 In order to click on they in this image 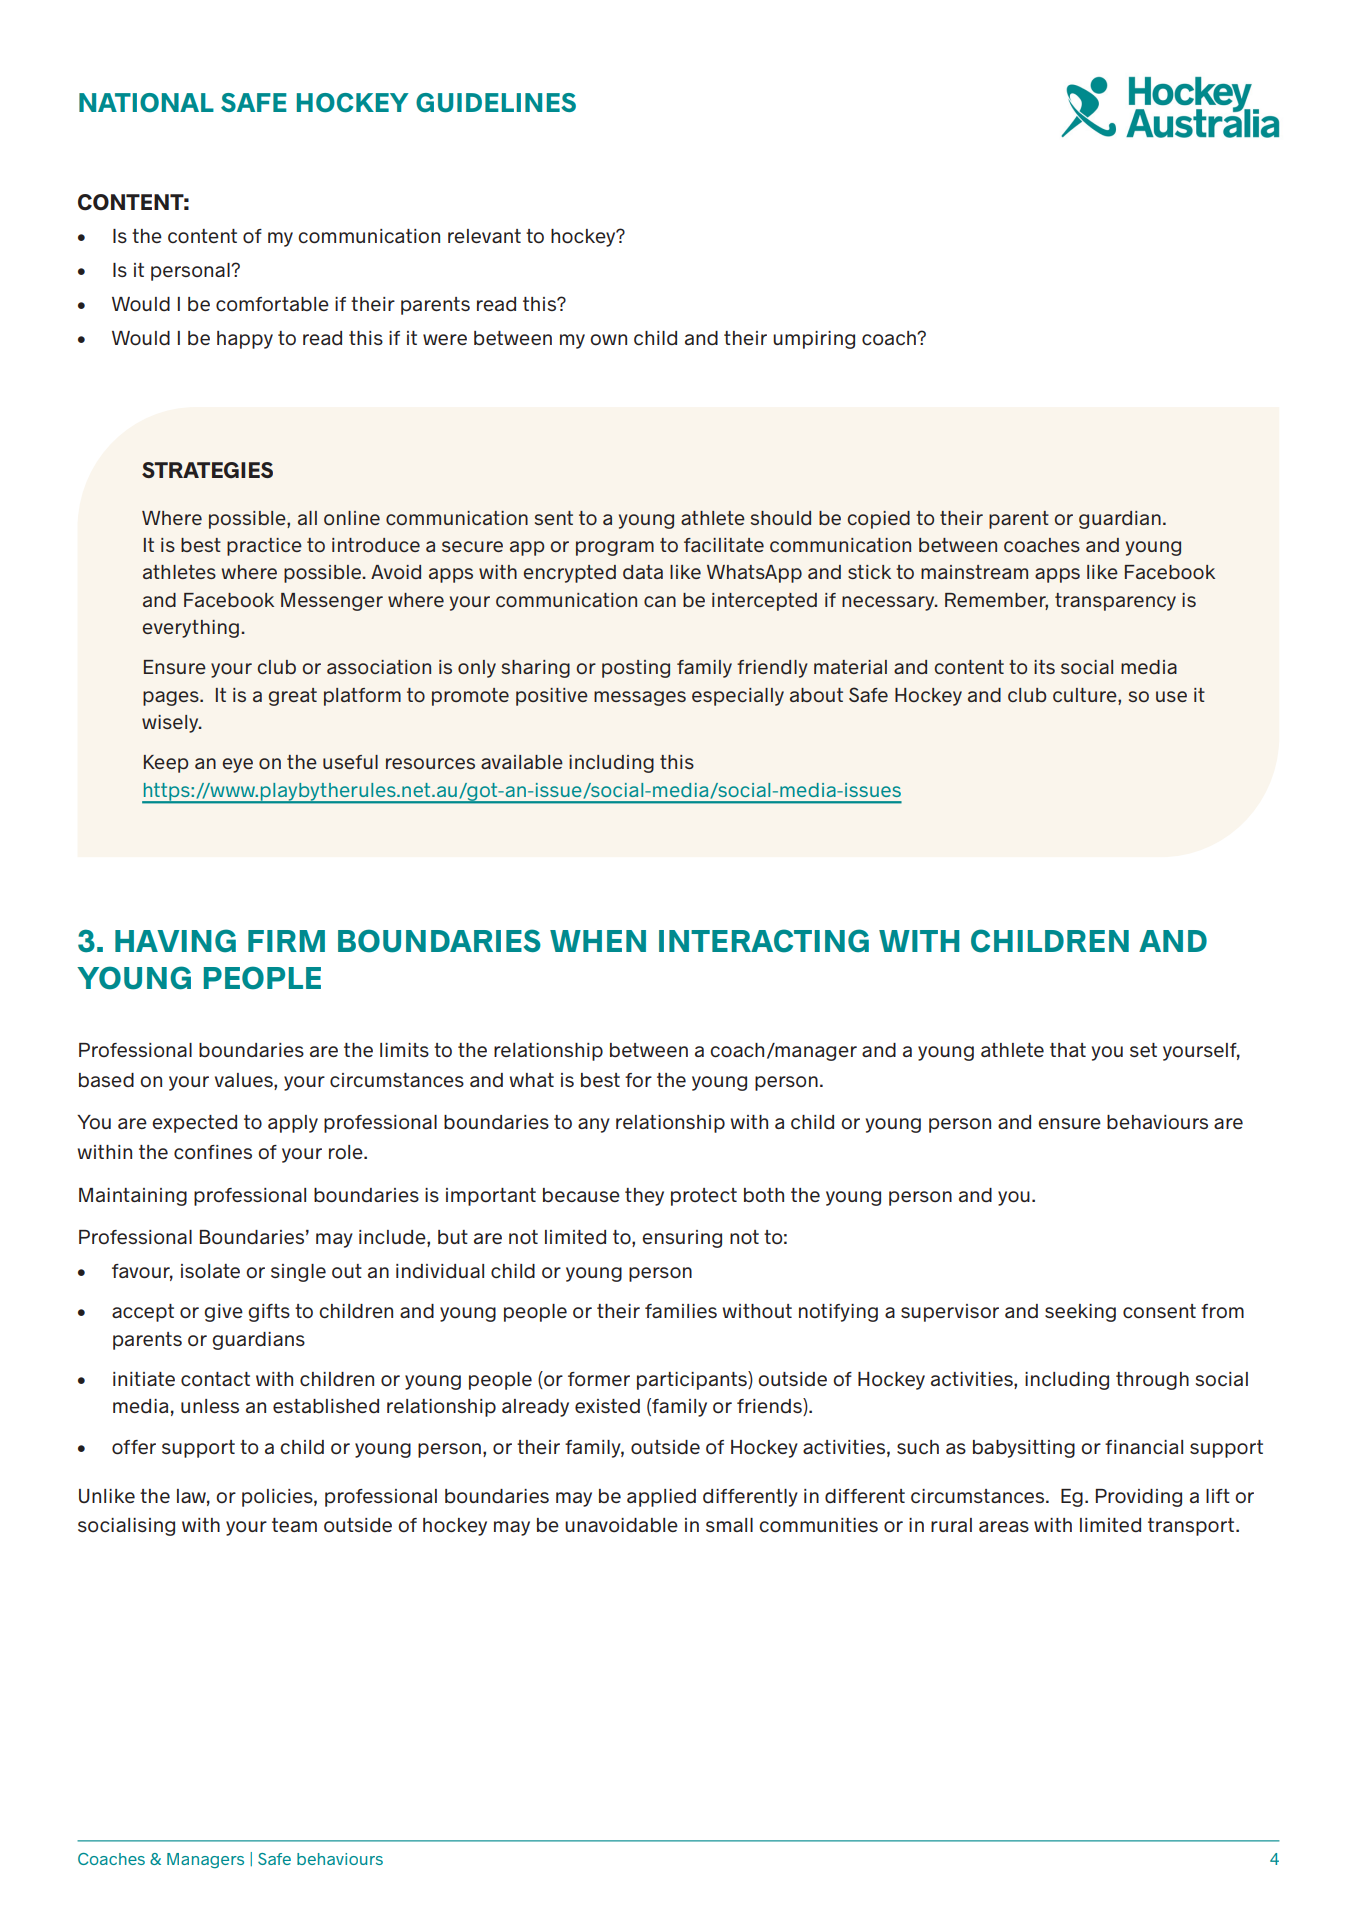, I will do `click(644, 1197)`.
